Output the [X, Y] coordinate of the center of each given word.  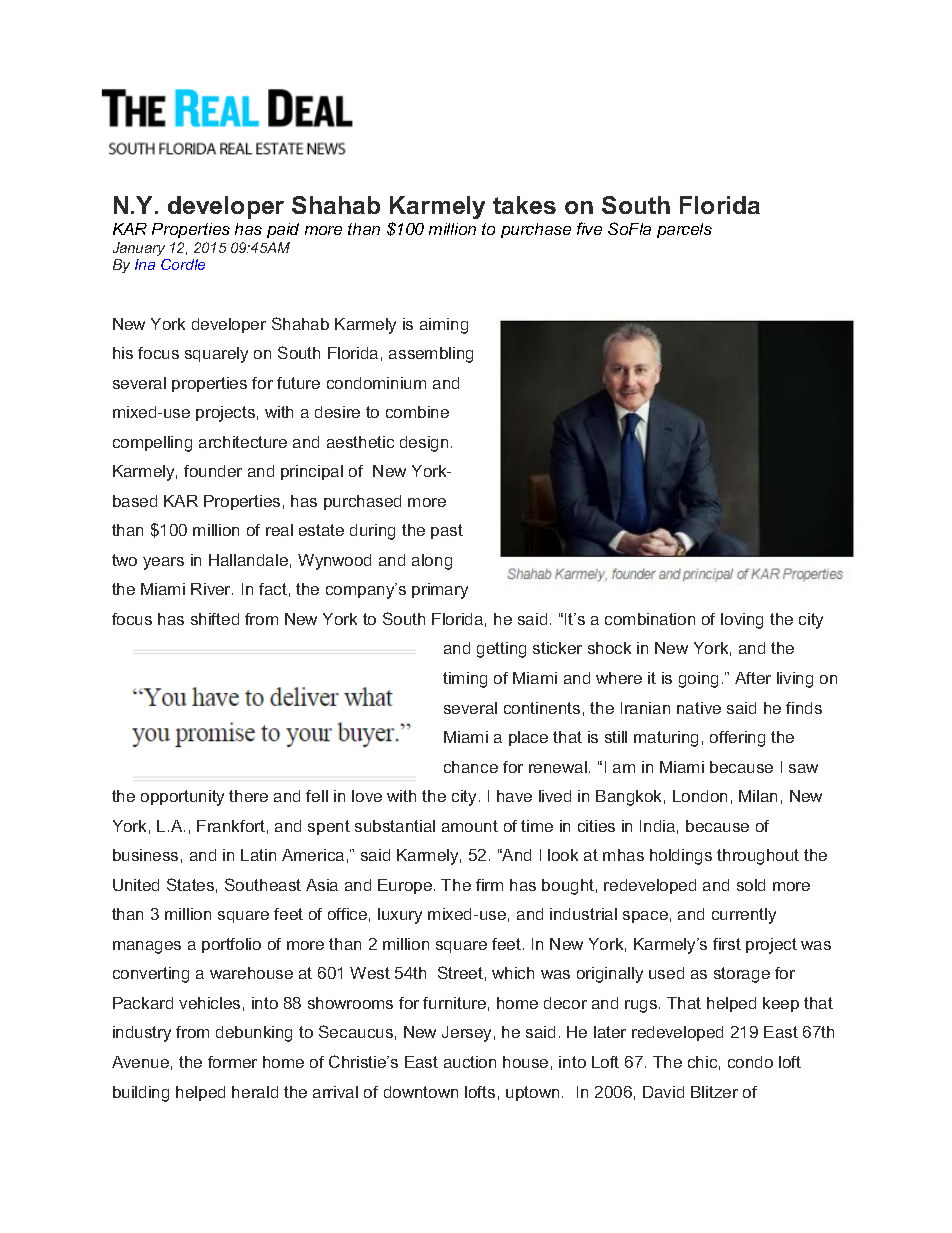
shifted [215, 619]
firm [489, 885]
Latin [258, 855]
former [232, 1062]
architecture [243, 442]
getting [501, 650]
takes [524, 205]
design [424, 444]
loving [742, 621]
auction [470, 1062]
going [698, 680]
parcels [684, 230]
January [139, 249]
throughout [758, 857]
